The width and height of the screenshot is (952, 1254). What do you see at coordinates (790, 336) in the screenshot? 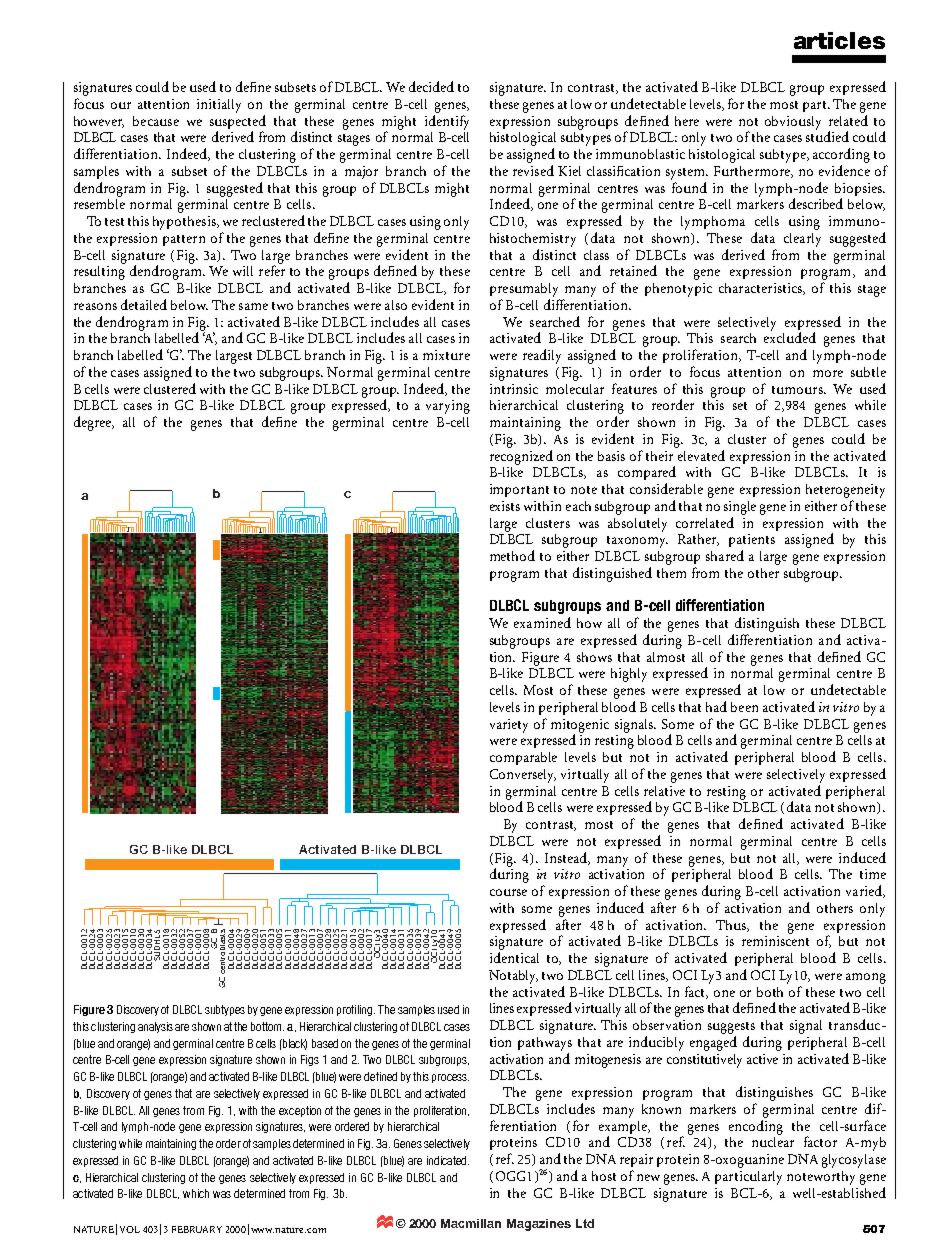
I see `excluded` at bounding box center [790, 336].
